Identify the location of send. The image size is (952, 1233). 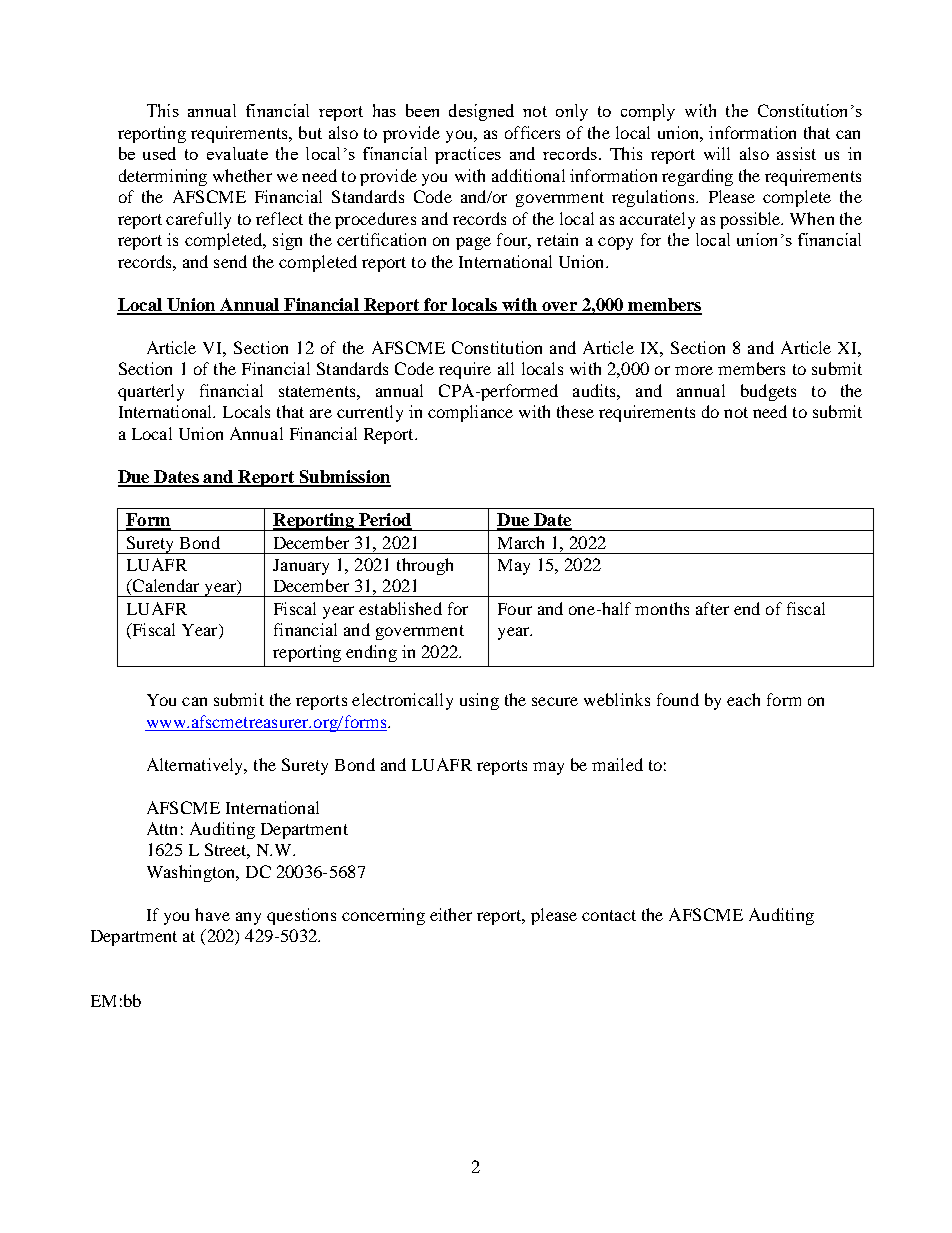
(230, 261).
